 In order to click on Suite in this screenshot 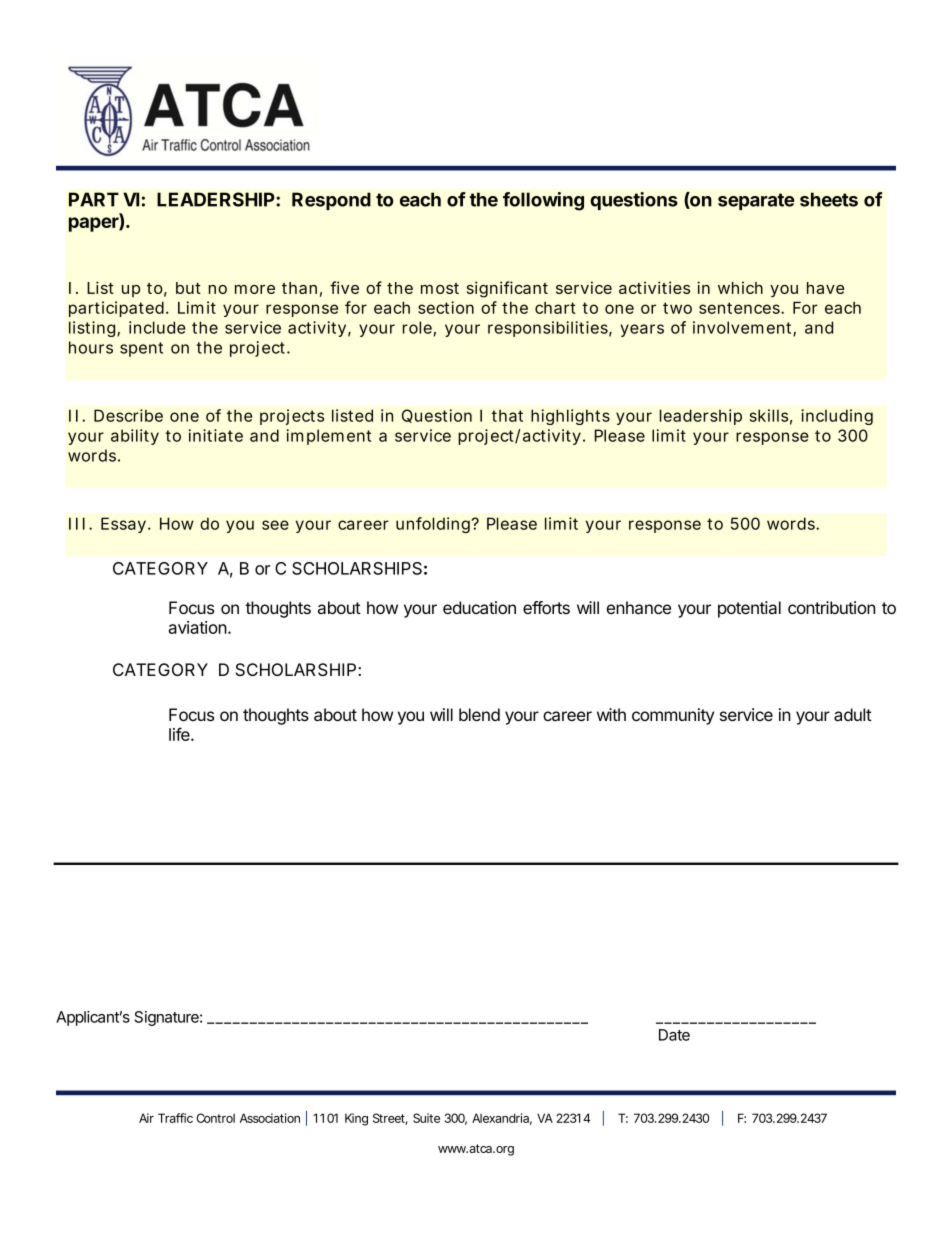, I will do `click(426, 1118)`.
